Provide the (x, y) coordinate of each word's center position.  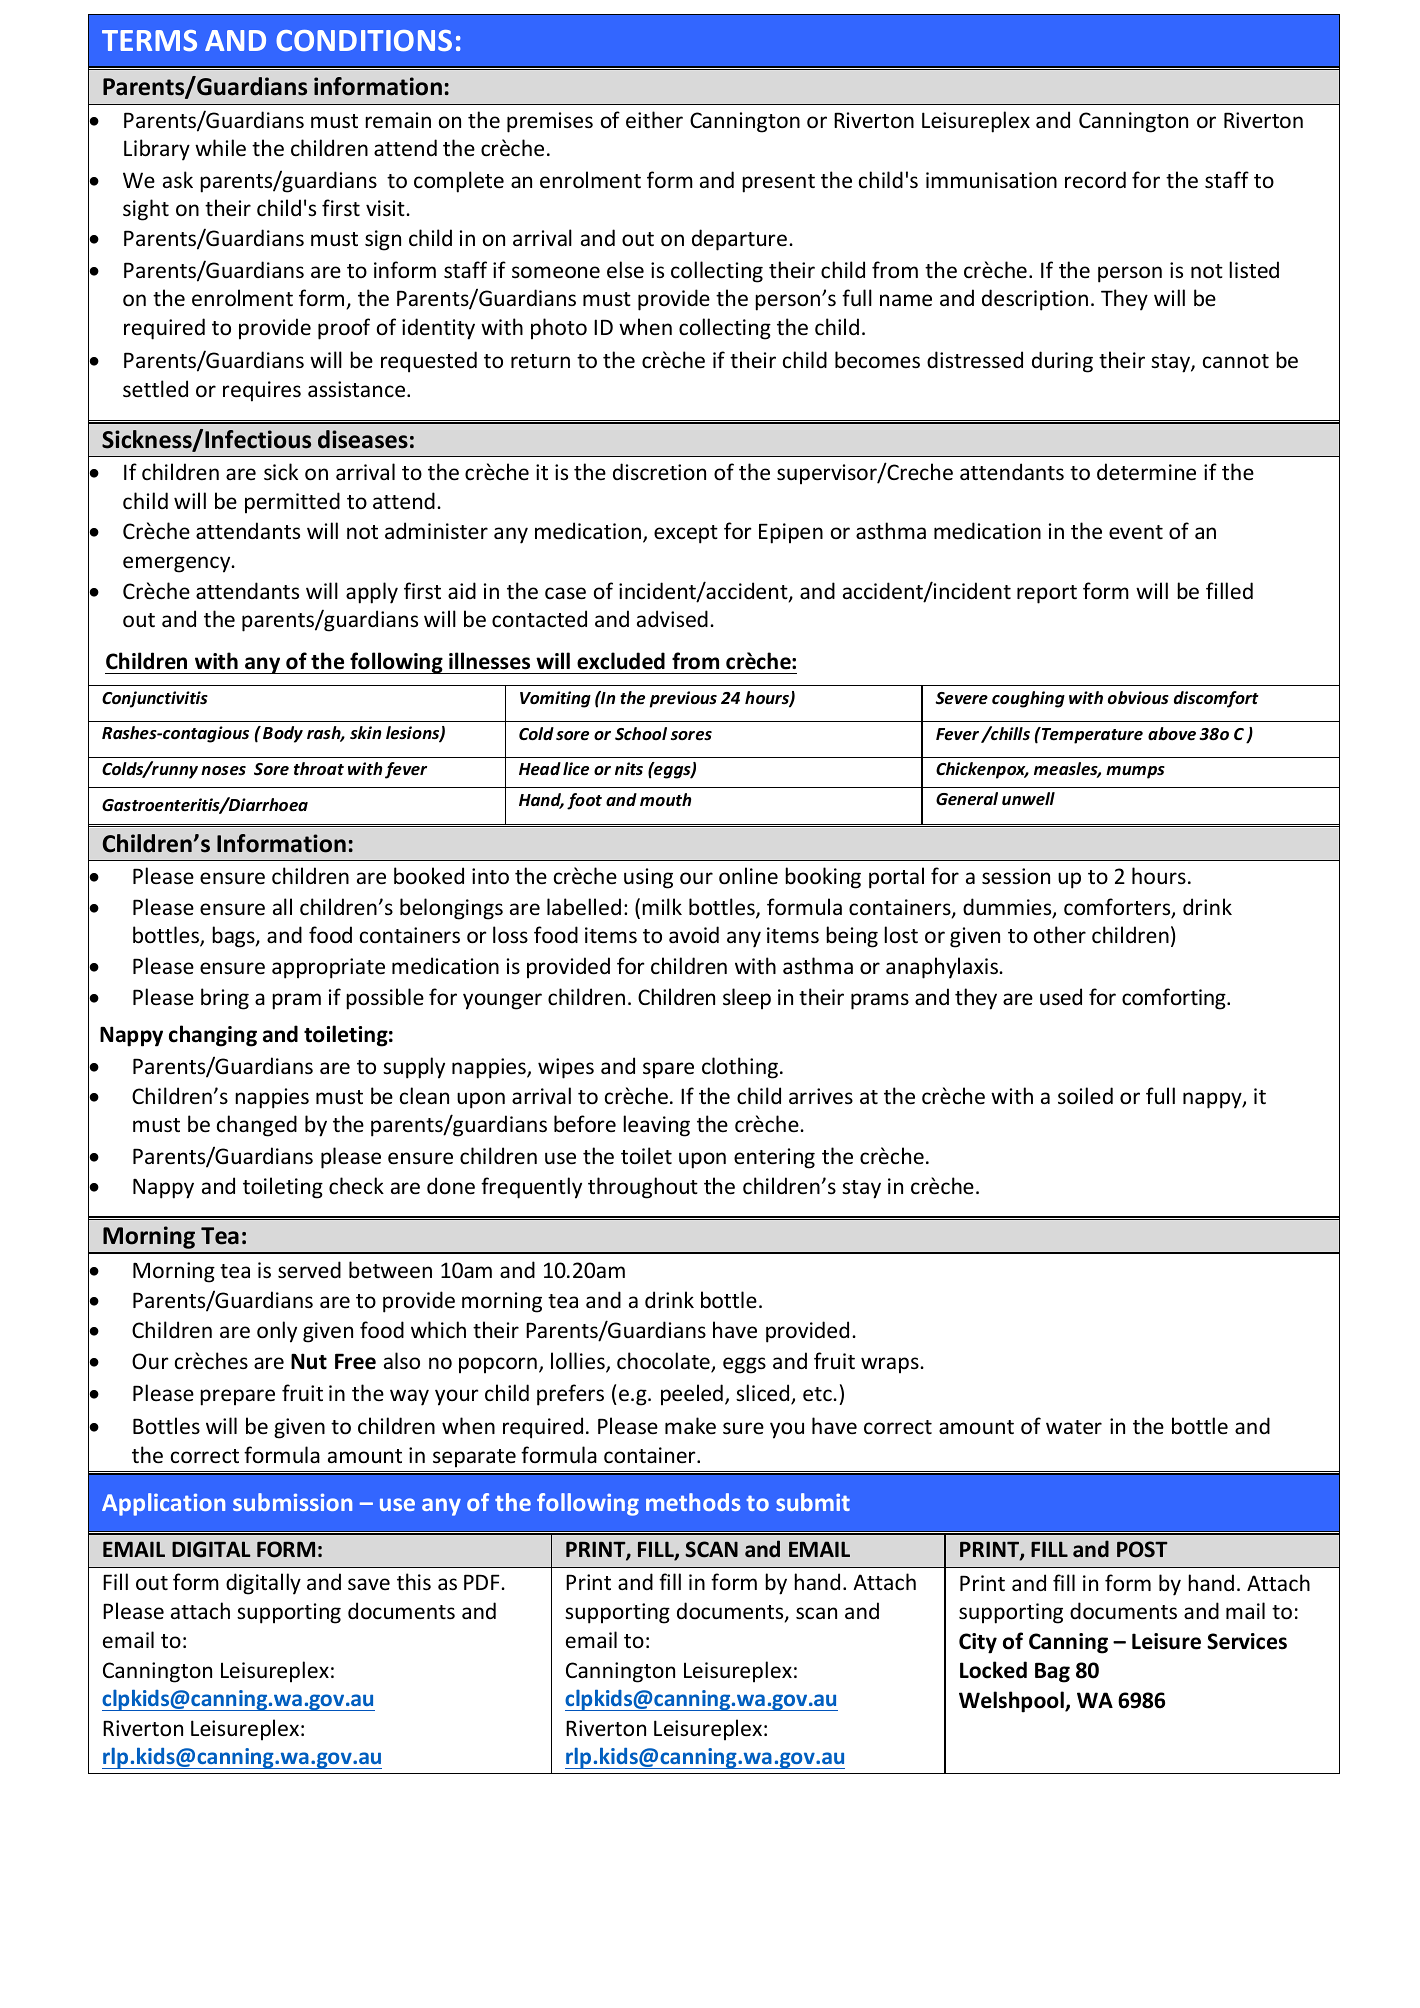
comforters (1118, 908)
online (748, 876)
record (1095, 180)
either (654, 120)
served (309, 1270)
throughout (643, 1188)
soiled (1085, 1096)
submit (813, 1502)
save (369, 1584)
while (220, 148)
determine (1146, 472)
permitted (292, 503)
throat (319, 768)
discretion (659, 471)
